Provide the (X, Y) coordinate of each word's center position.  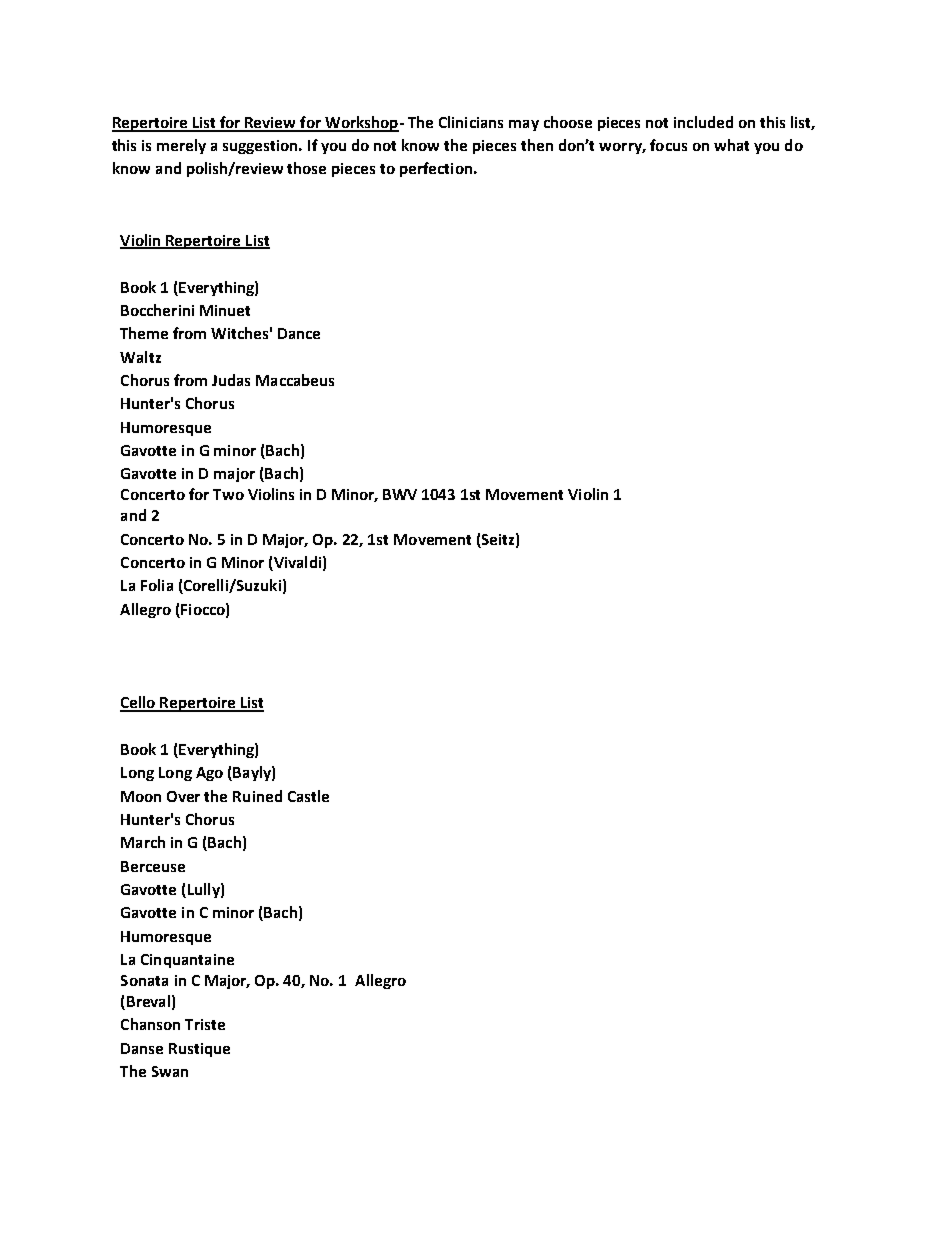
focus (668, 145)
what (731, 145)
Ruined (257, 796)
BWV (400, 494)
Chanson (150, 1024)
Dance (299, 333)
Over (183, 796)
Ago (209, 774)
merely (181, 146)
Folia (157, 585)
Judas (231, 380)
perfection (436, 169)
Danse (142, 1048)
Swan (170, 1071)
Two (228, 494)
